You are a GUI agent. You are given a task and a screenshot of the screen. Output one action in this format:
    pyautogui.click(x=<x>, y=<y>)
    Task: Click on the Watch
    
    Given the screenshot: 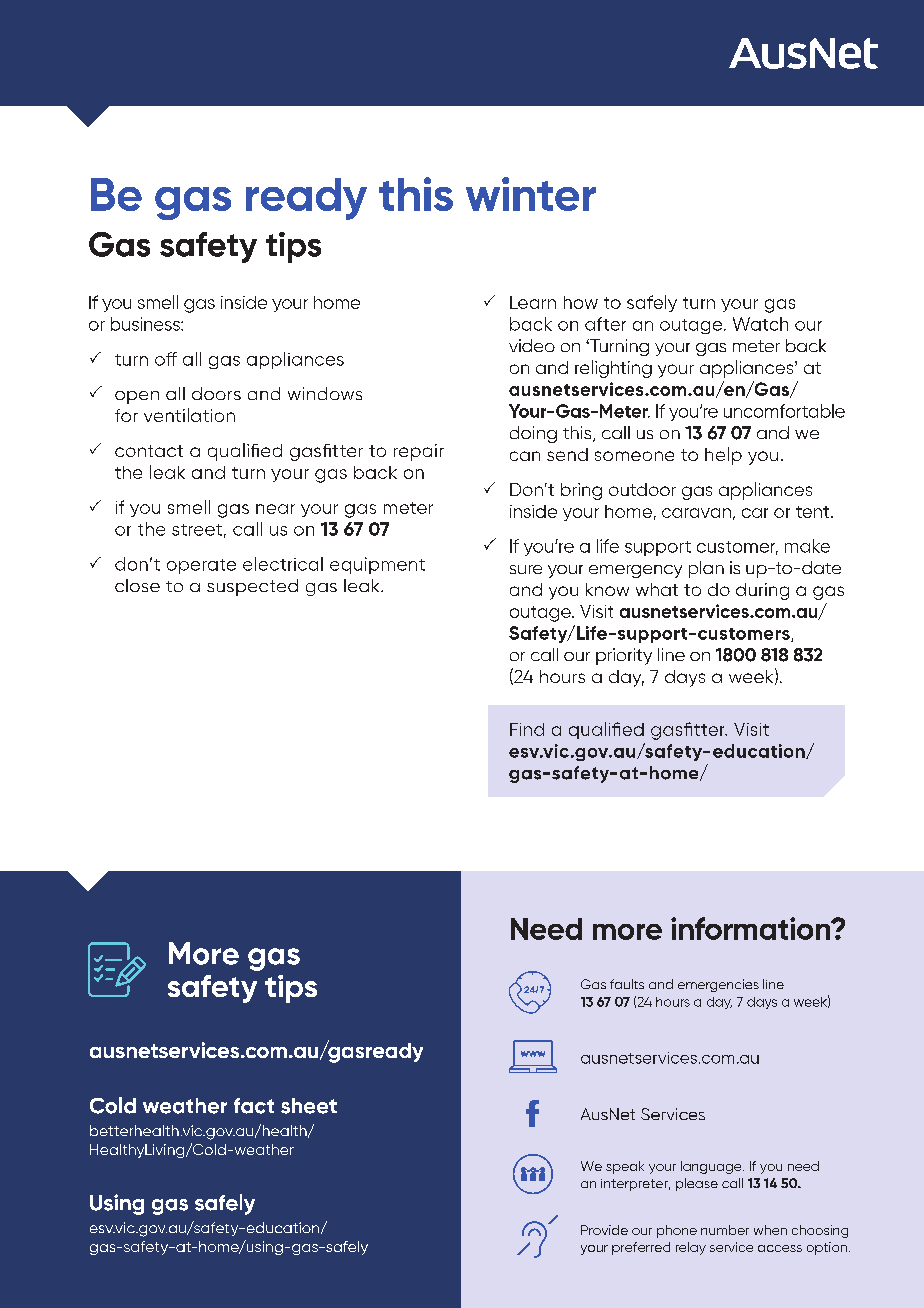 What is the action you would take?
    pyautogui.click(x=760, y=324)
